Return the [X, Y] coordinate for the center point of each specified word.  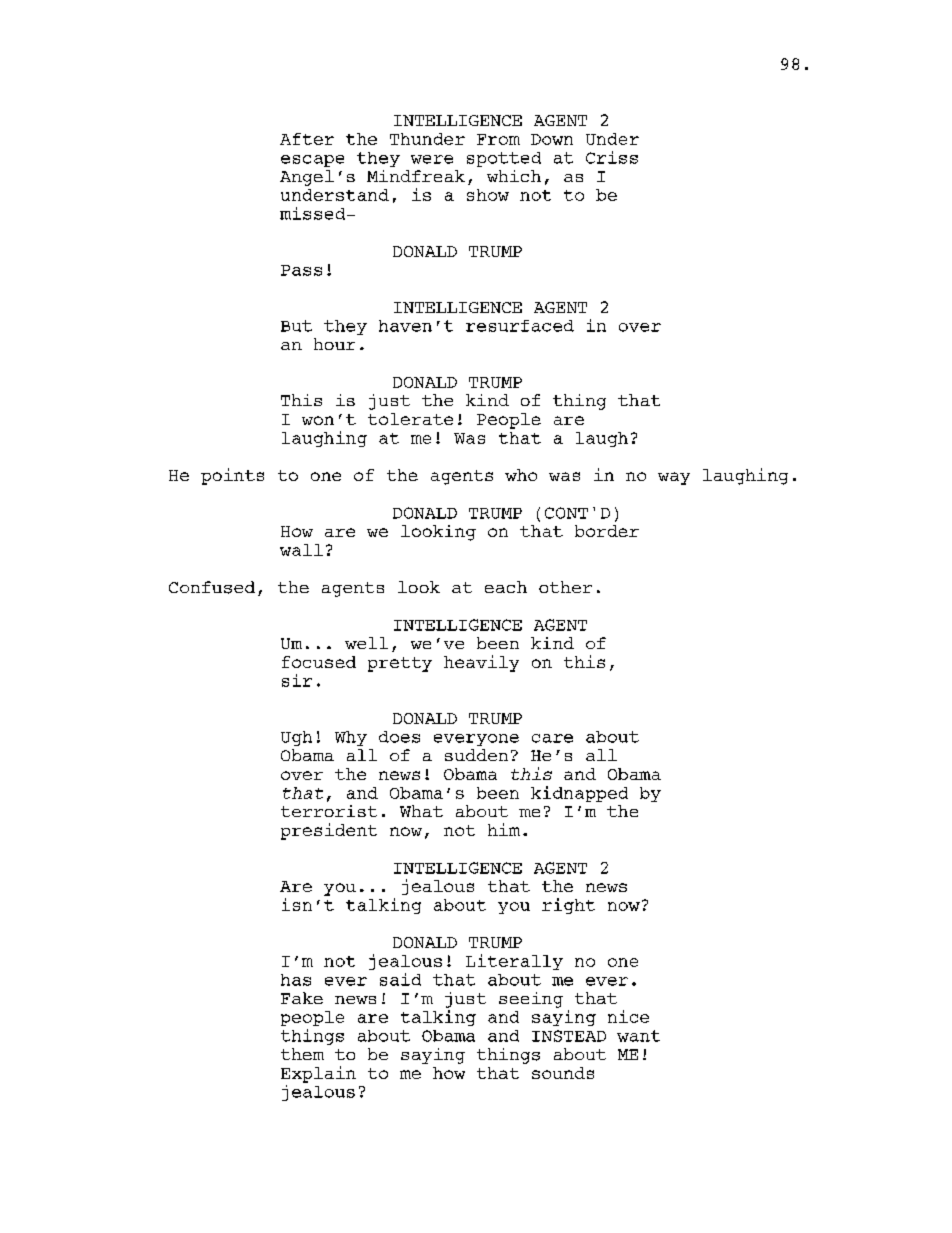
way [674, 478]
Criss [612, 157]
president [329, 831]
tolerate [410, 419]
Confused [212, 587]
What [421, 811]
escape [312, 161]
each [506, 587]
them [302, 1054]
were [432, 159]
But [296, 326]
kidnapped [579, 794]
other [565, 587]
